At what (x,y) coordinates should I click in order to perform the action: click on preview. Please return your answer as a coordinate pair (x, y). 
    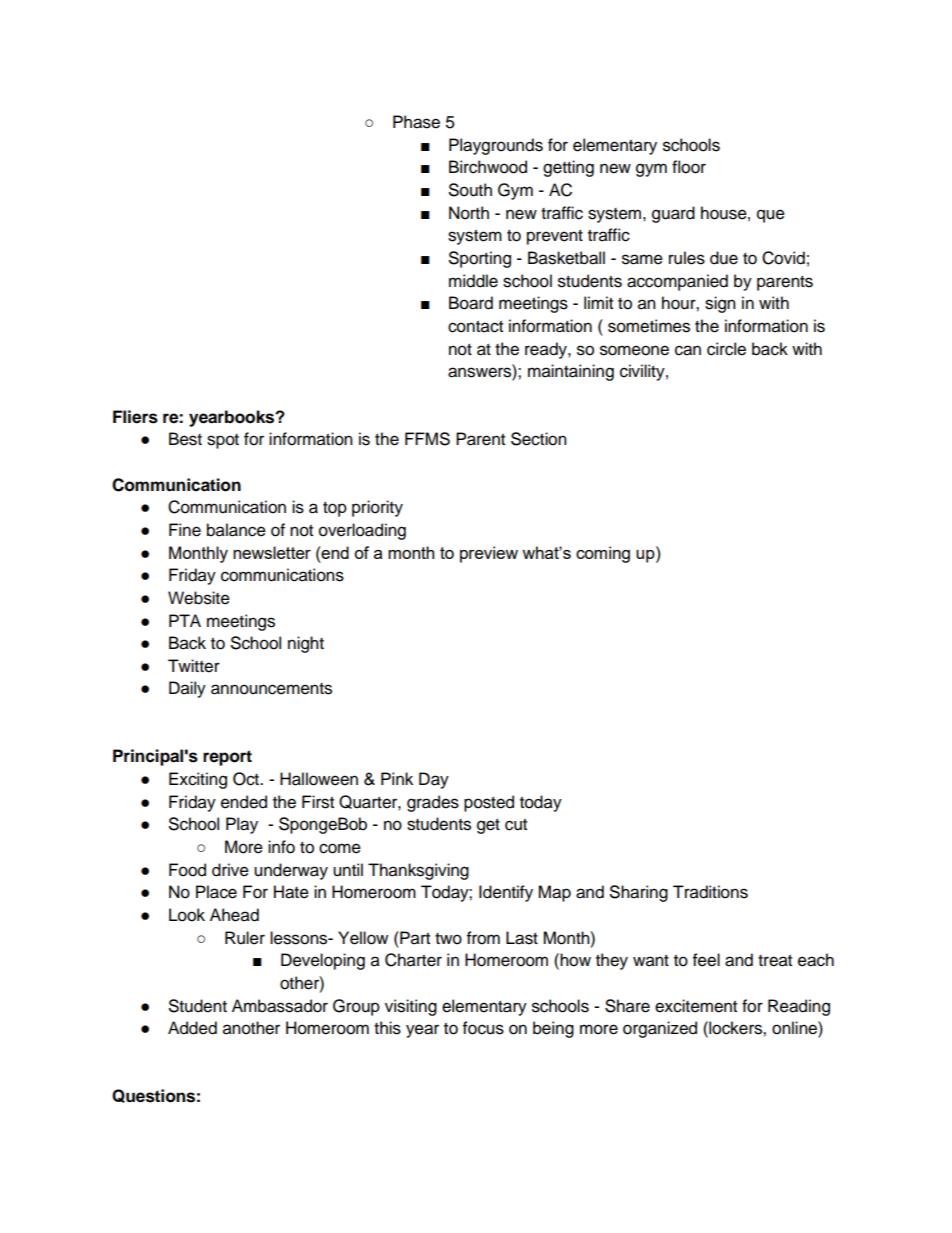
    Looking at the image, I should click on (489, 554).
